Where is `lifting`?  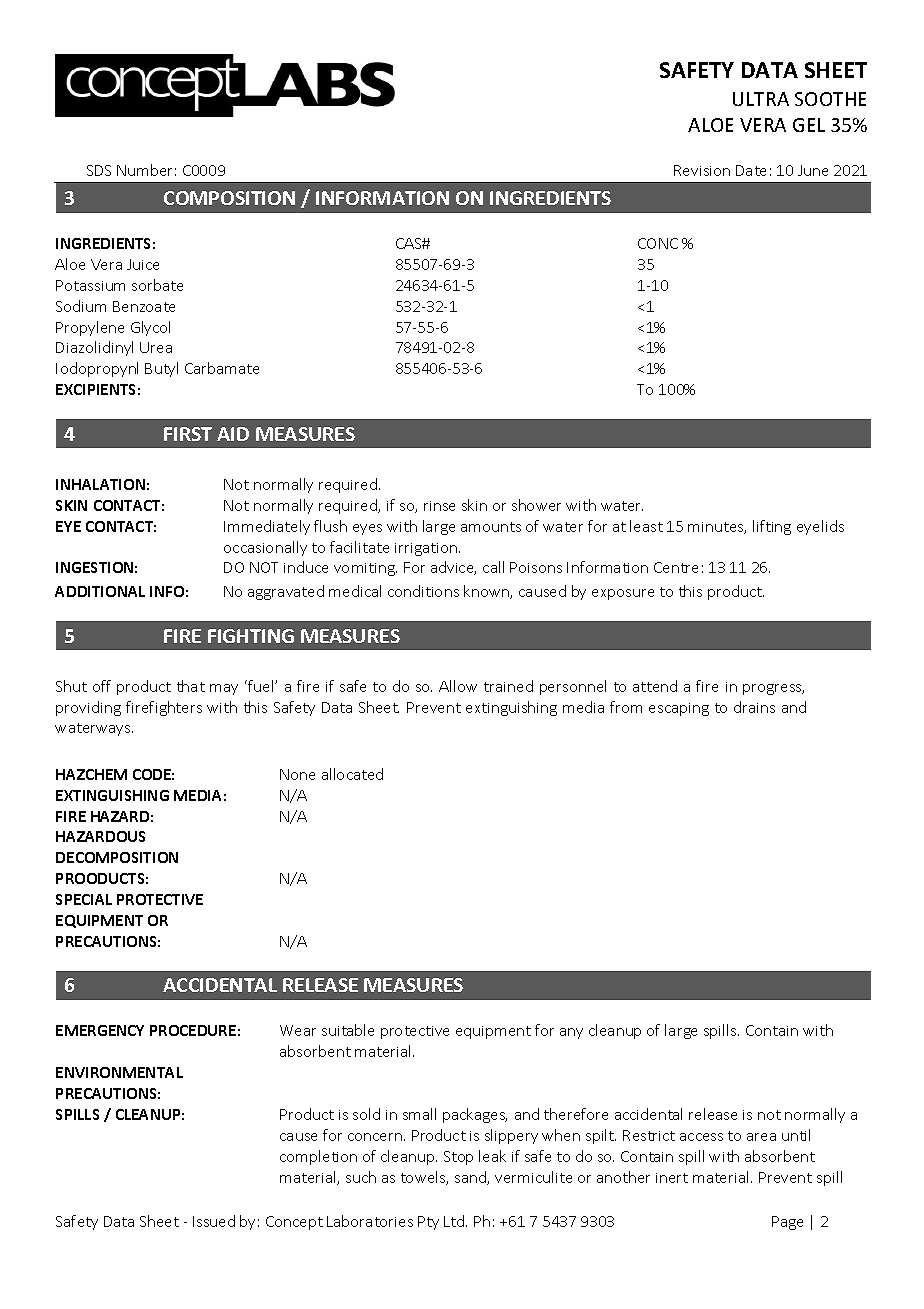
lifting is located at coordinates (772, 527).
